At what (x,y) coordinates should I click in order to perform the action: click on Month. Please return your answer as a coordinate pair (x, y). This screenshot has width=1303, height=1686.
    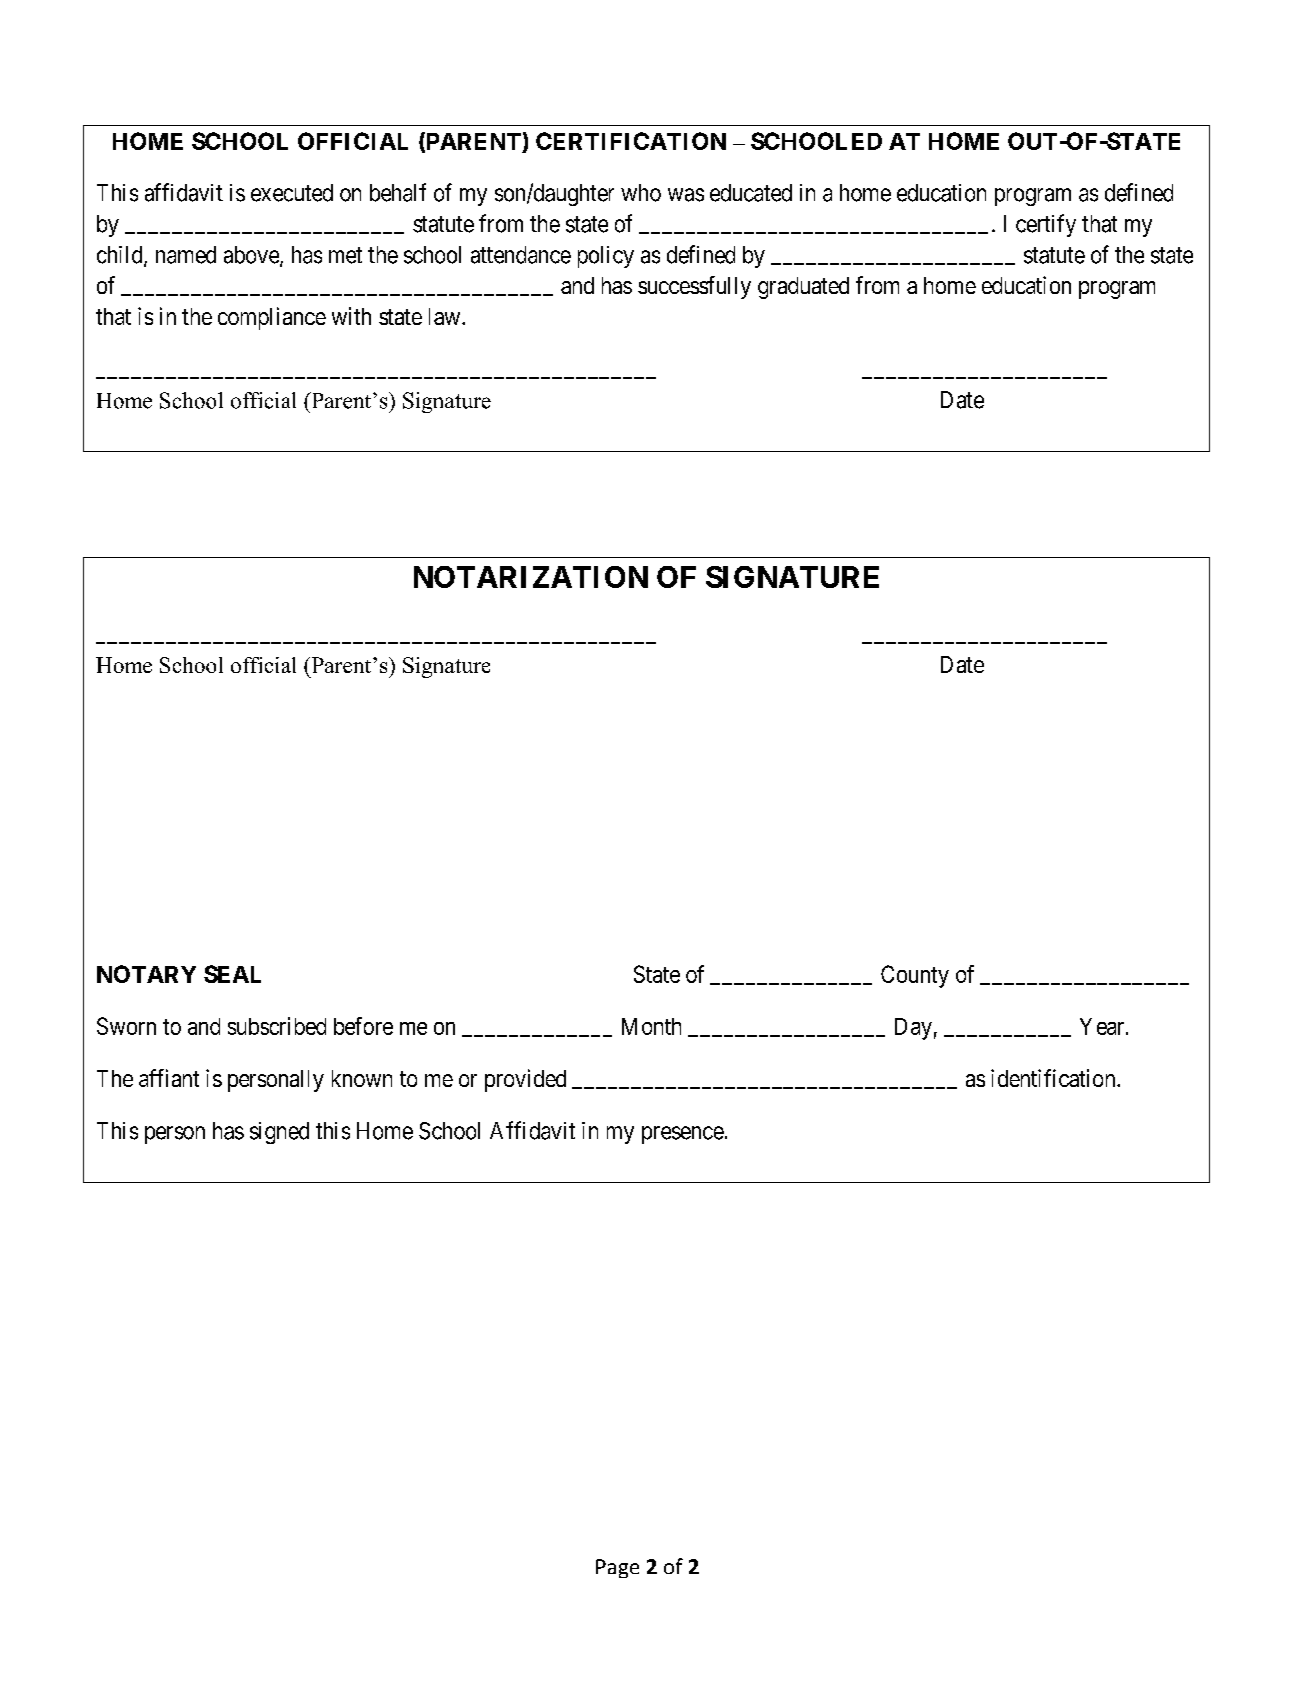
    Looking at the image, I should click on (651, 1026).
